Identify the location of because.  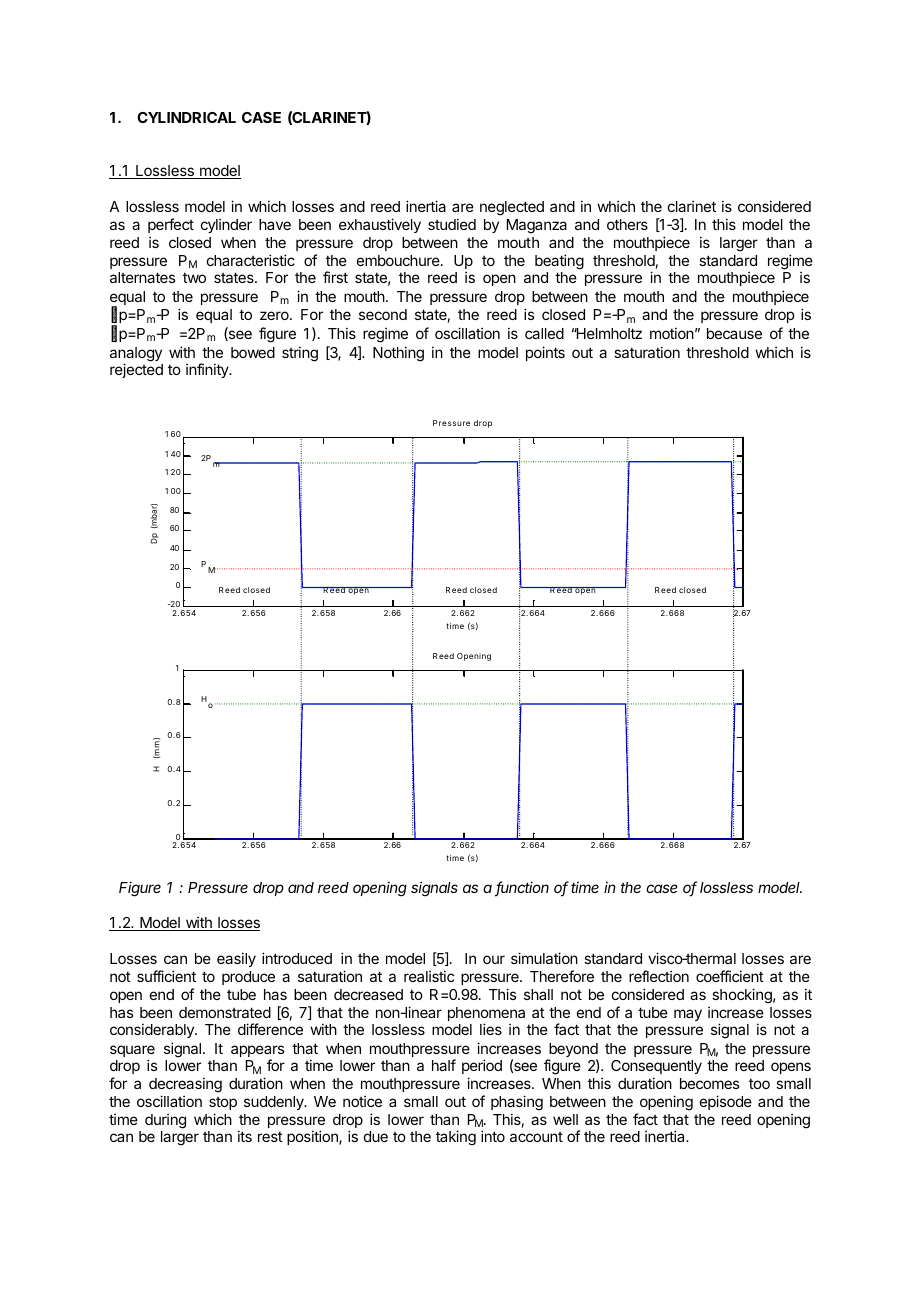
(734, 333).
